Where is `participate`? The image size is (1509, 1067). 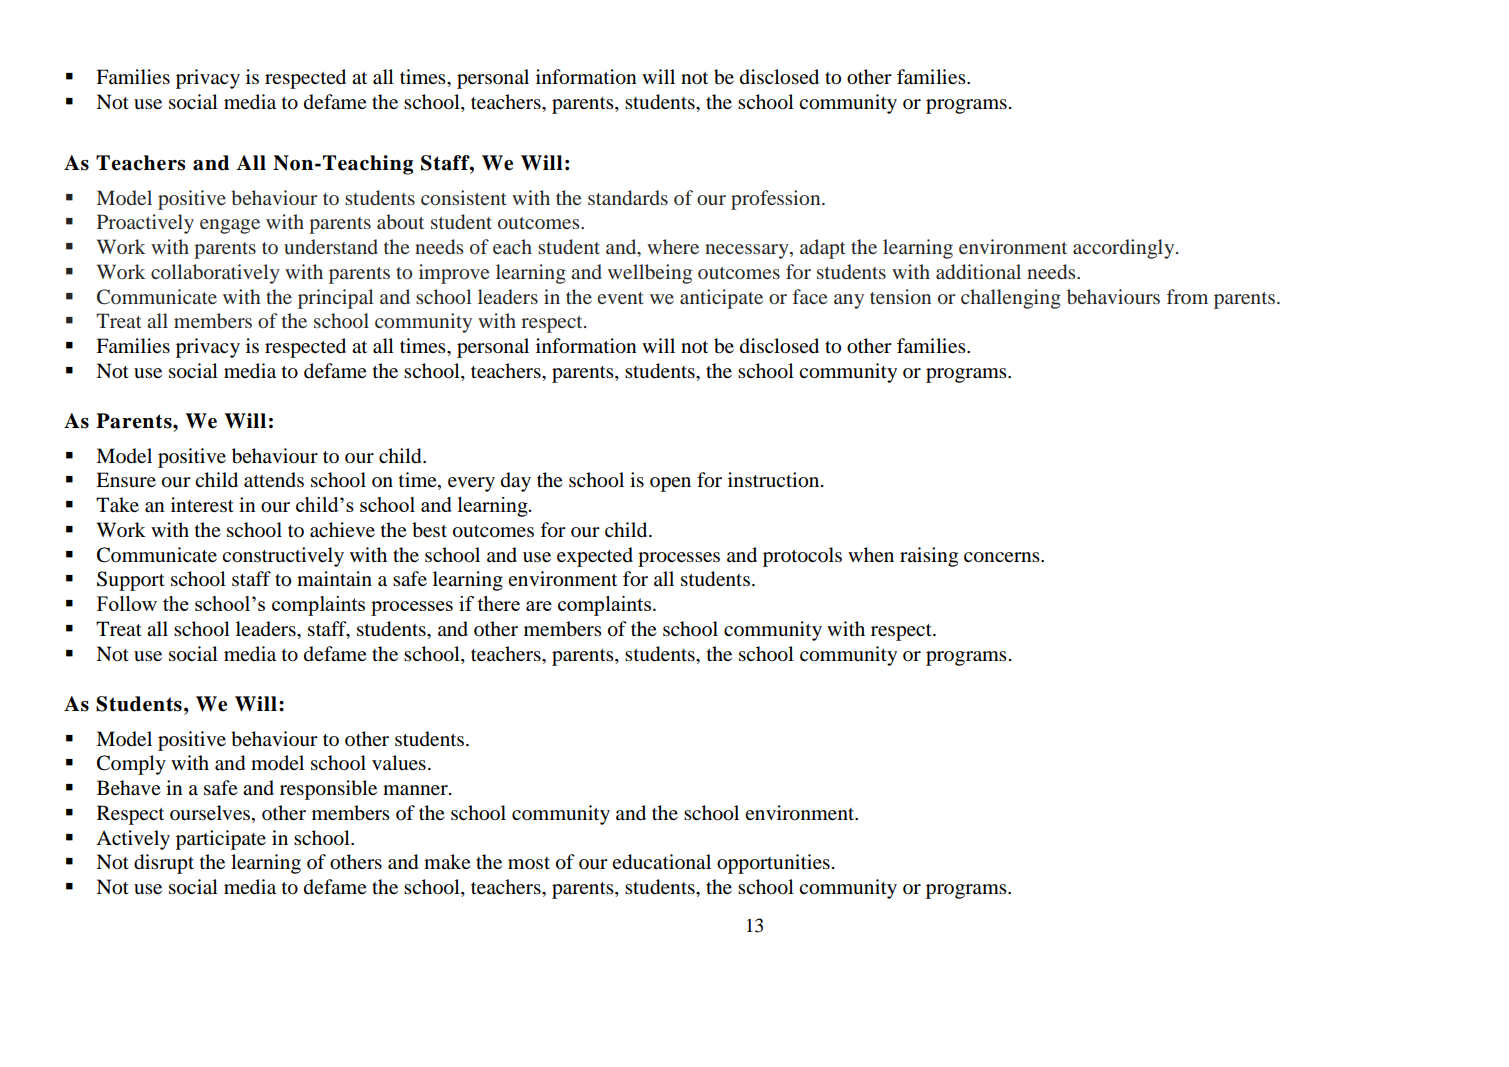 participate is located at coordinates (221, 840).
